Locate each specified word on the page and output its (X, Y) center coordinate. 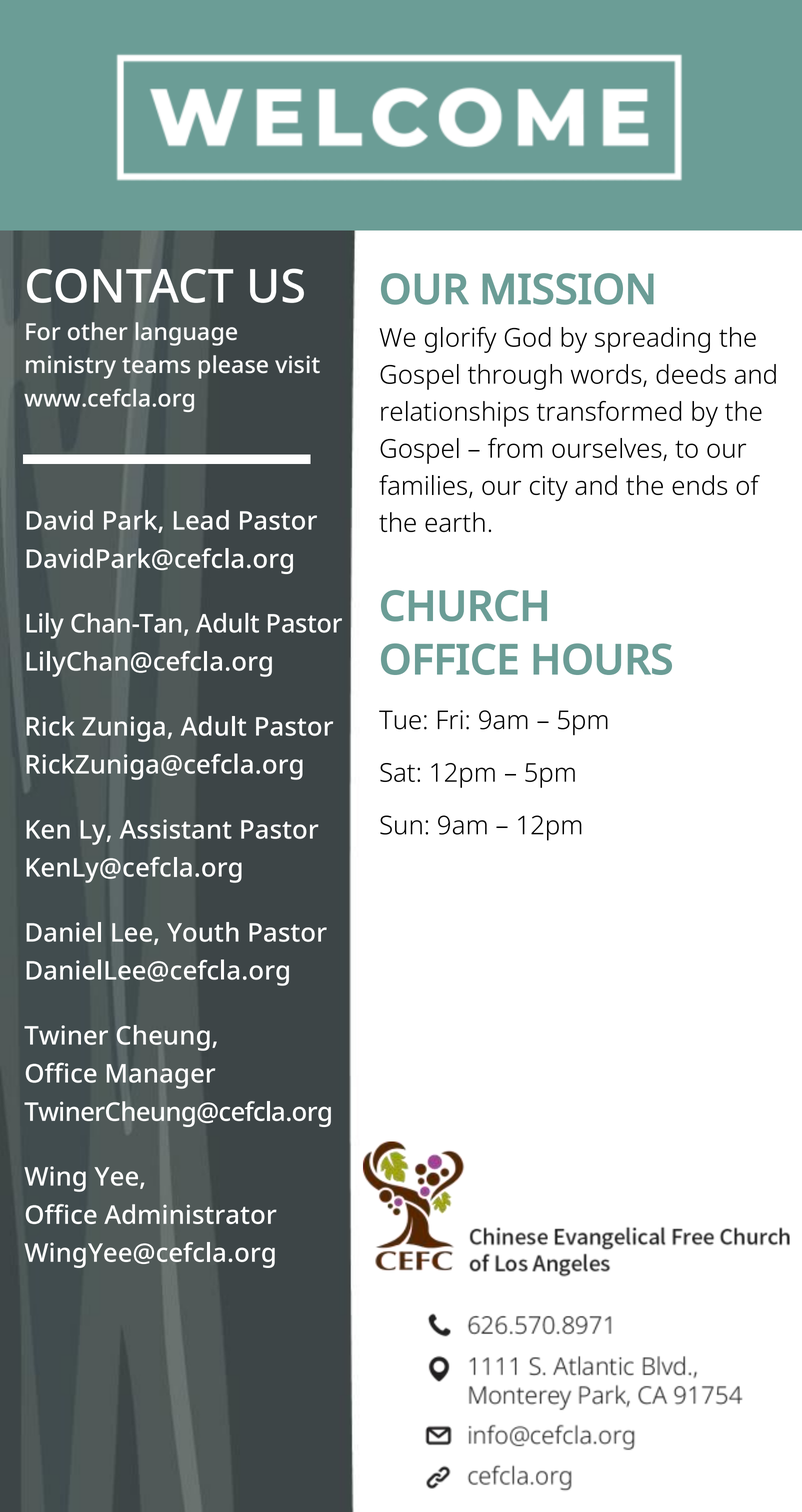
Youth (203, 932)
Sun (401, 825)
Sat (397, 772)
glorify (461, 340)
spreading (652, 340)
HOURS (602, 659)
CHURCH (464, 606)
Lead (201, 520)
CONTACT (130, 285)
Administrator (190, 1214)
